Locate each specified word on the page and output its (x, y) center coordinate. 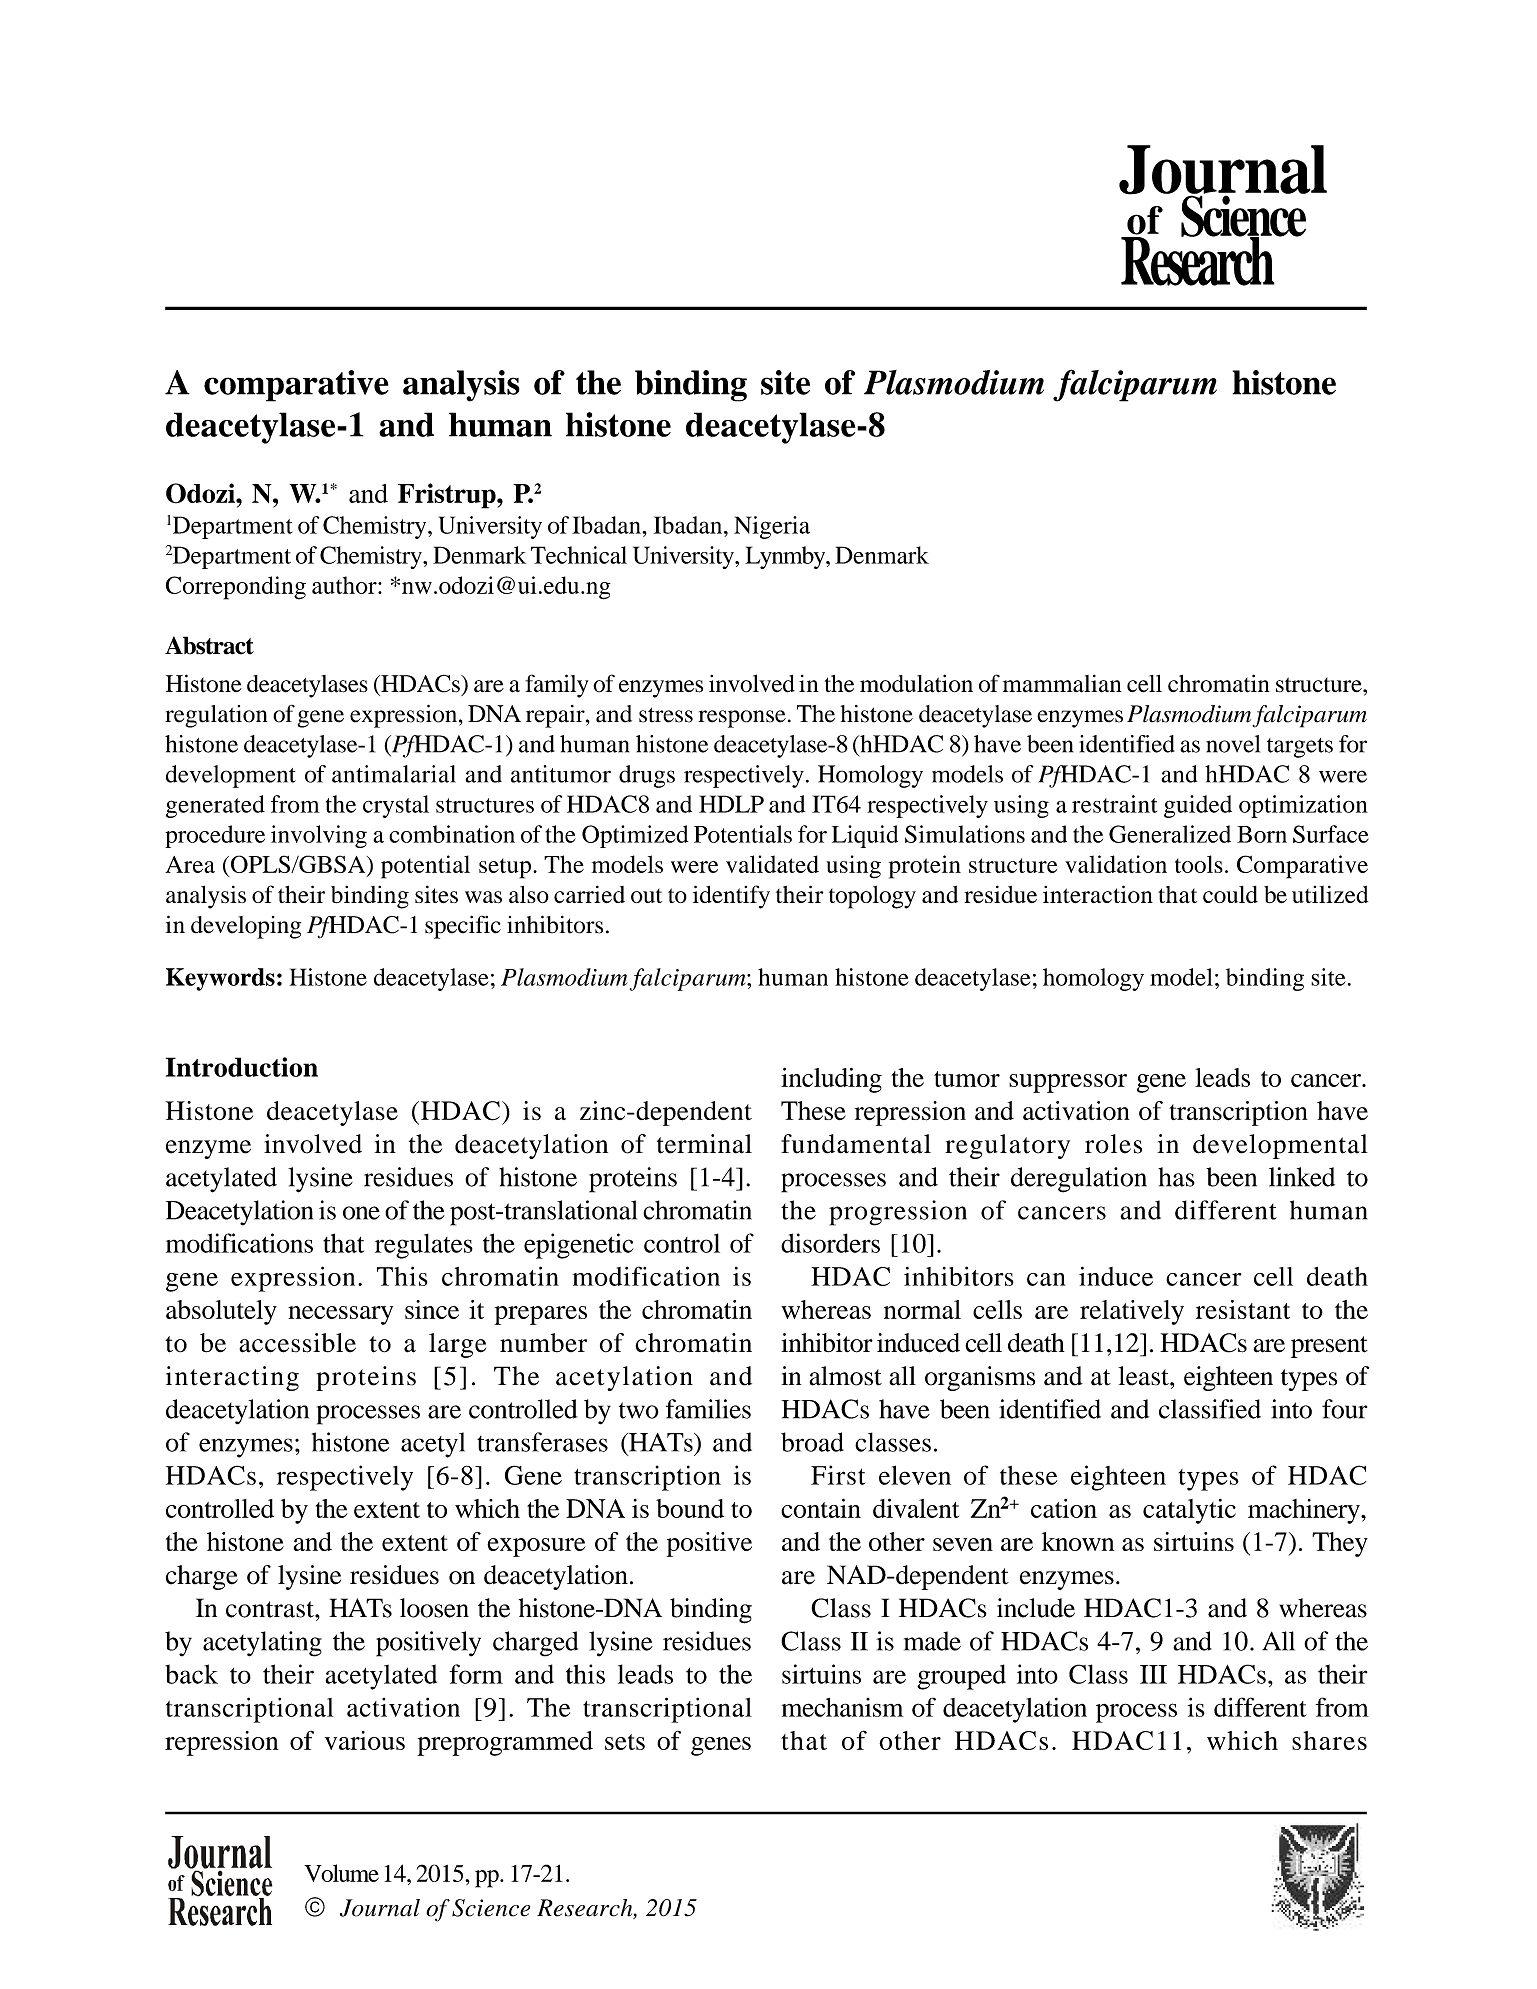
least (1144, 1376)
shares (1329, 1740)
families (708, 1409)
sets (625, 1742)
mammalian (1062, 683)
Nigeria (772, 527)
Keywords (220, 979)
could (1230, 894)
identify (731, 897)
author (345, 585)
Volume (341, 1873)
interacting (232, 1378)
